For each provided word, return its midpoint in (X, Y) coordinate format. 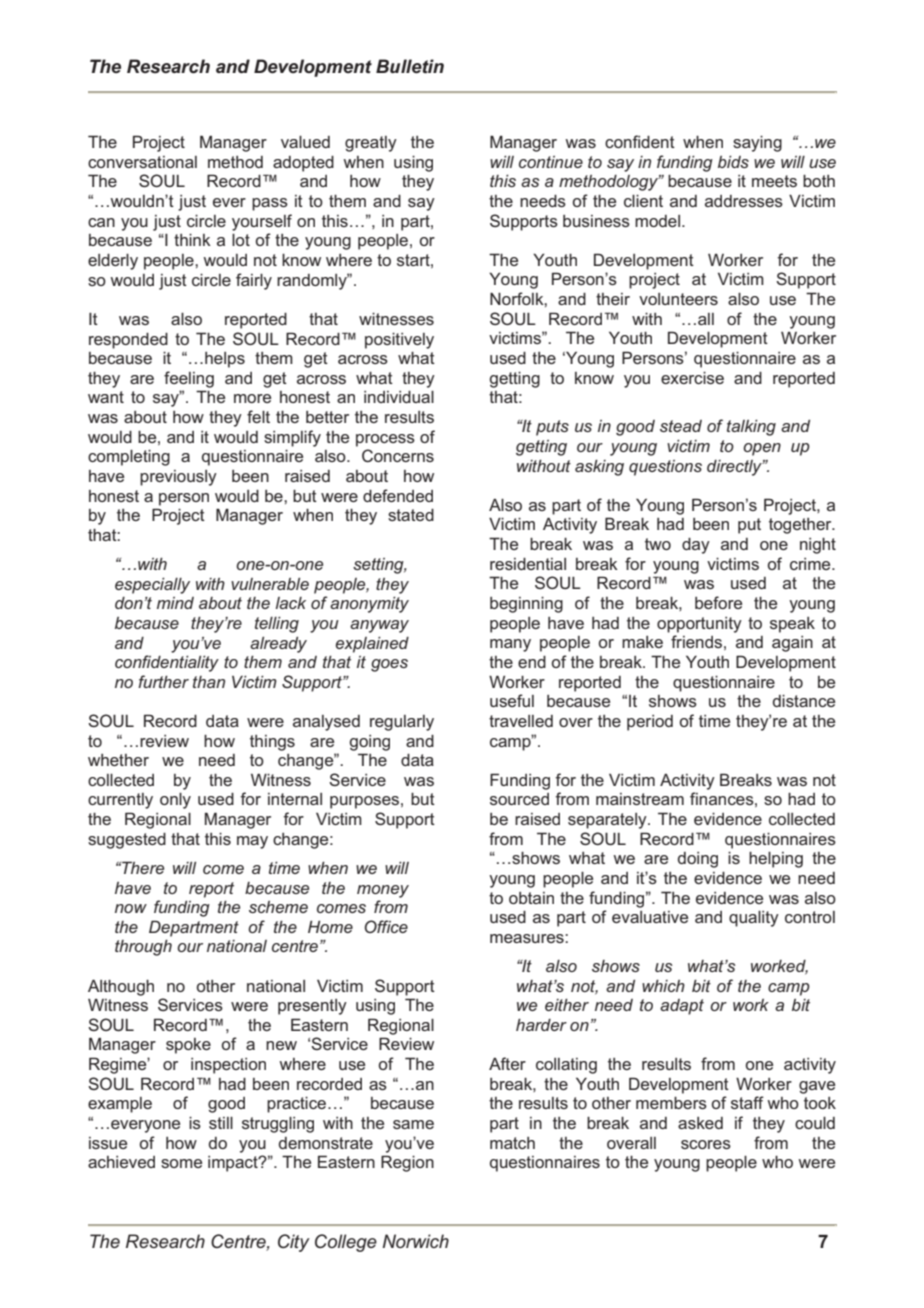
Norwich (415, 1241)
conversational (142, 162)
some (181, 1163)
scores (706, 1144)
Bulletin (410, 66)
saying (757, 144)
